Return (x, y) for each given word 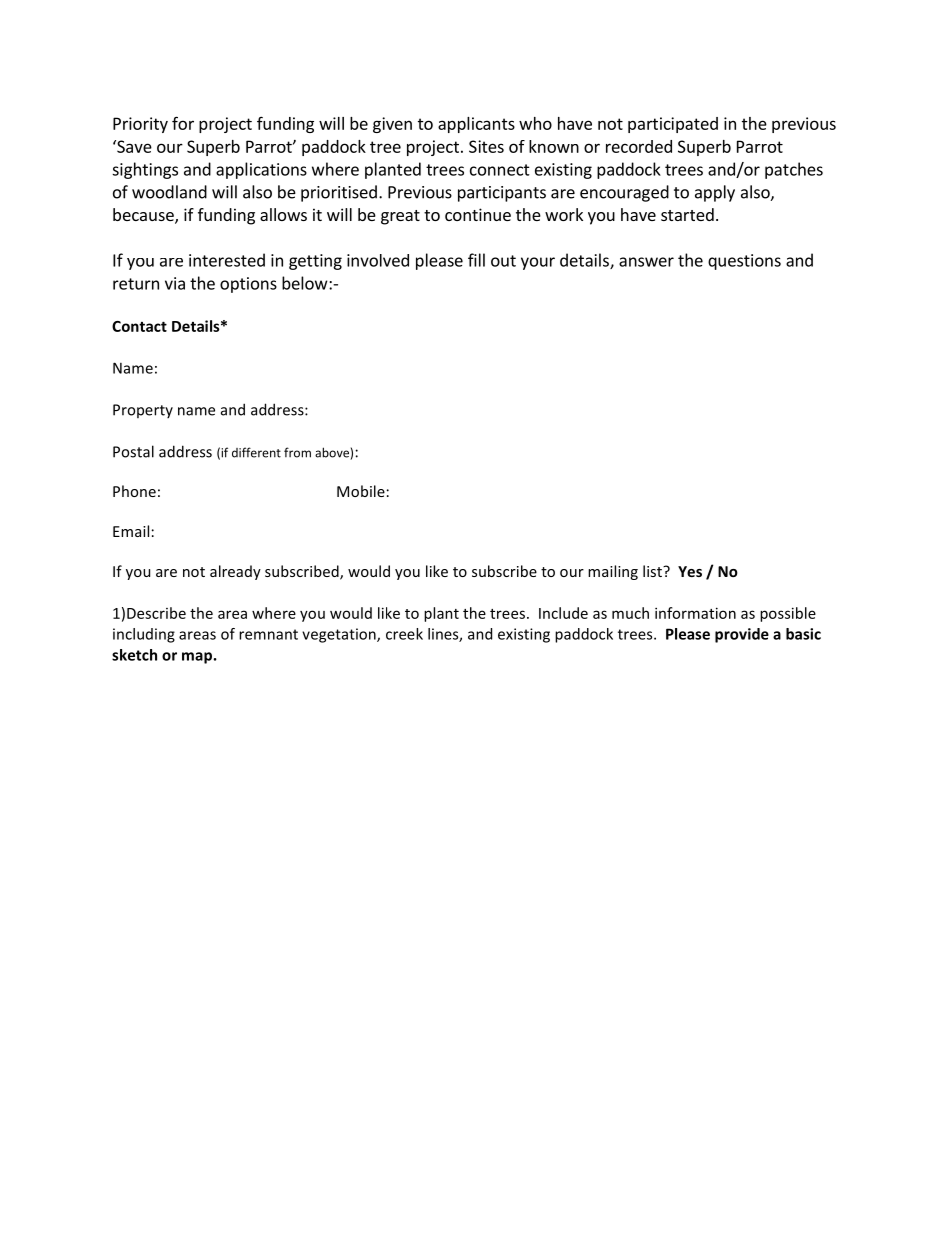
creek (404, 634)
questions (744, 262)
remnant (268, 634)
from (297, 452)
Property (143, 411)
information (695, 613)
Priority (140, 125)
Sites (486, 146)
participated (673, 125)
